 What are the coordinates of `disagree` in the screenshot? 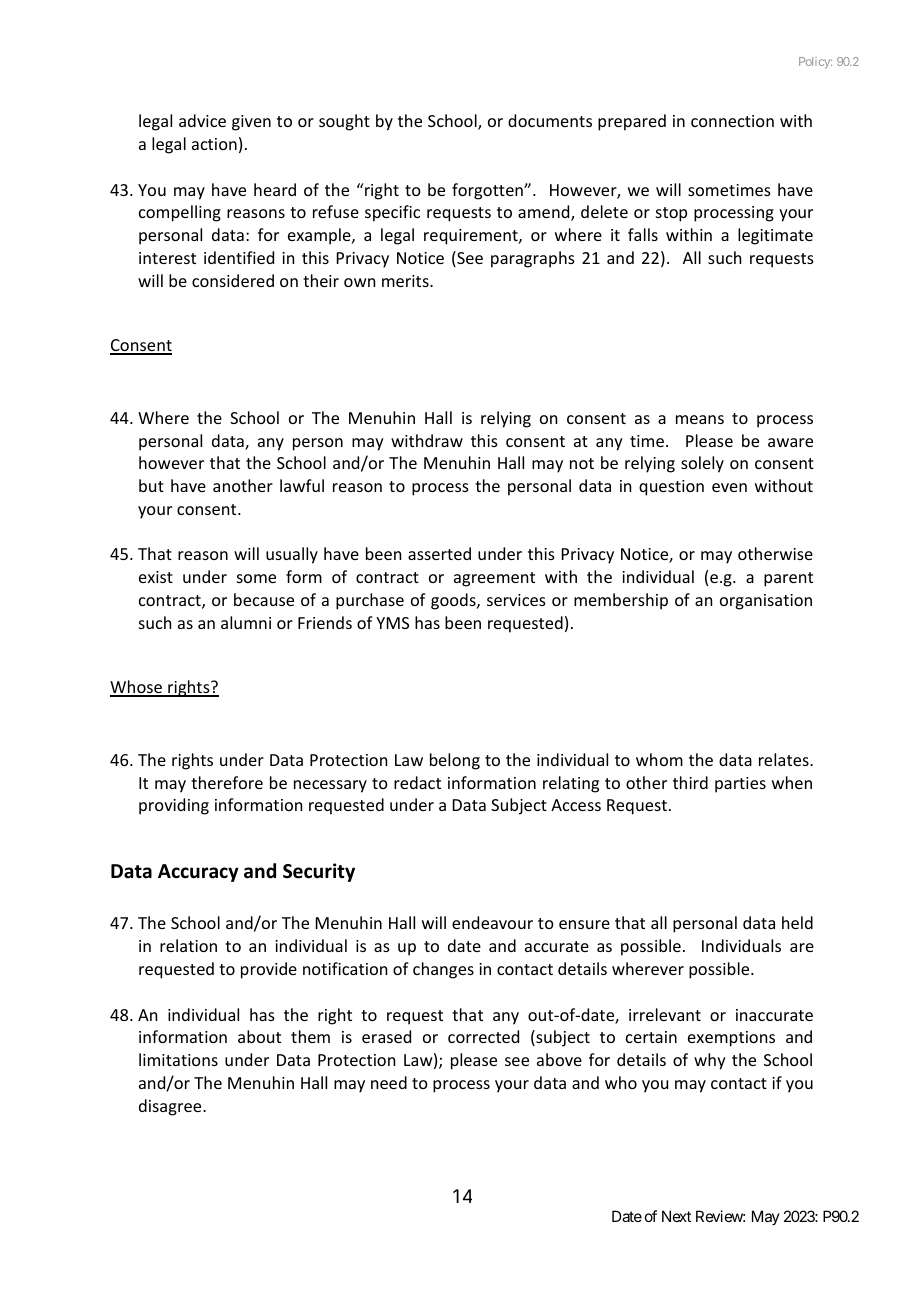 It's located at (171, 1107).
